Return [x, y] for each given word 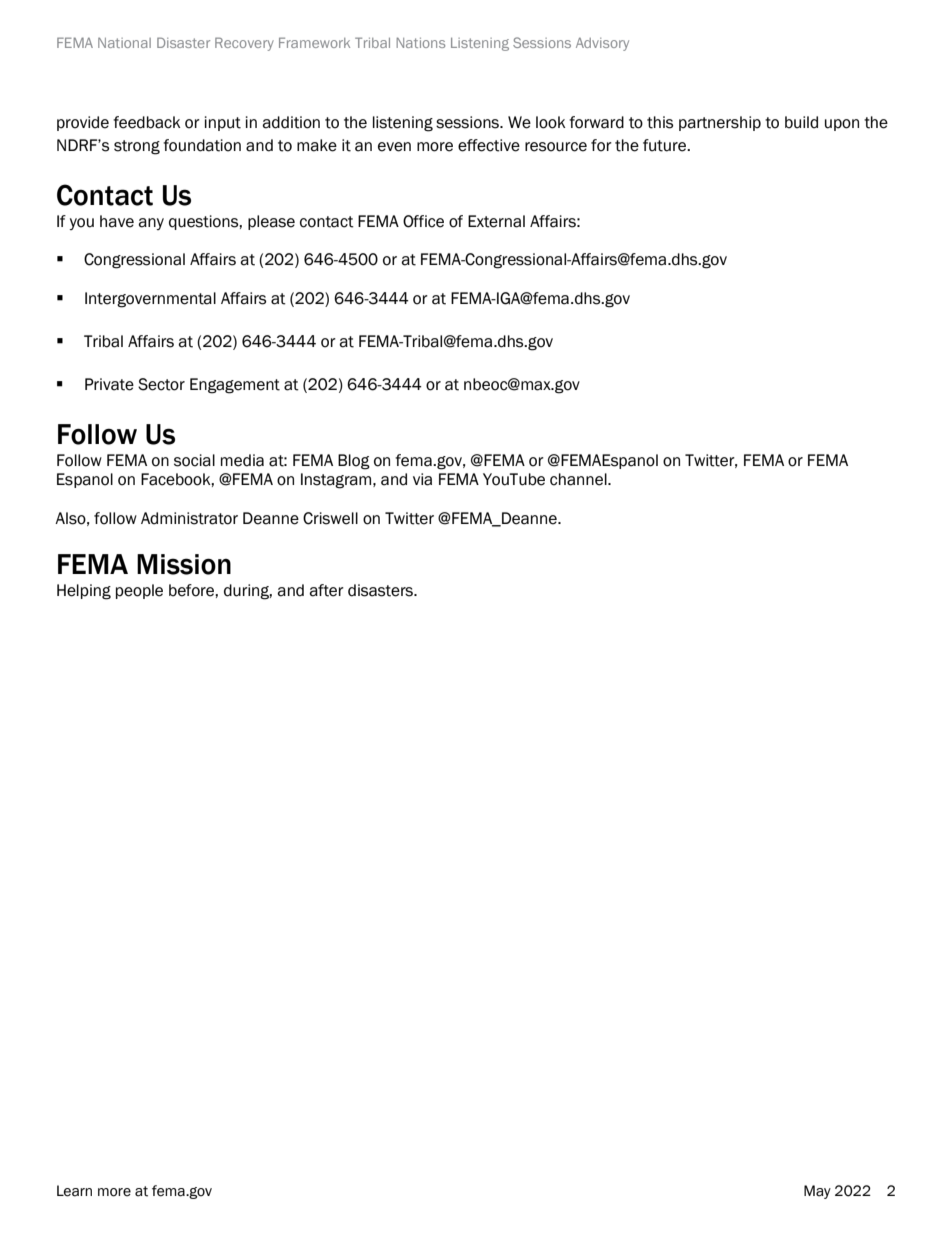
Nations [421, 42]
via [422, 479]
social [194, 460]
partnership [720, 123]
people [139, 591]
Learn [74, 1191]
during [248, 592]
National [124, 43]
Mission [184, 564]
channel [579, 479]
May [817, 1192]
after [326, 590]
